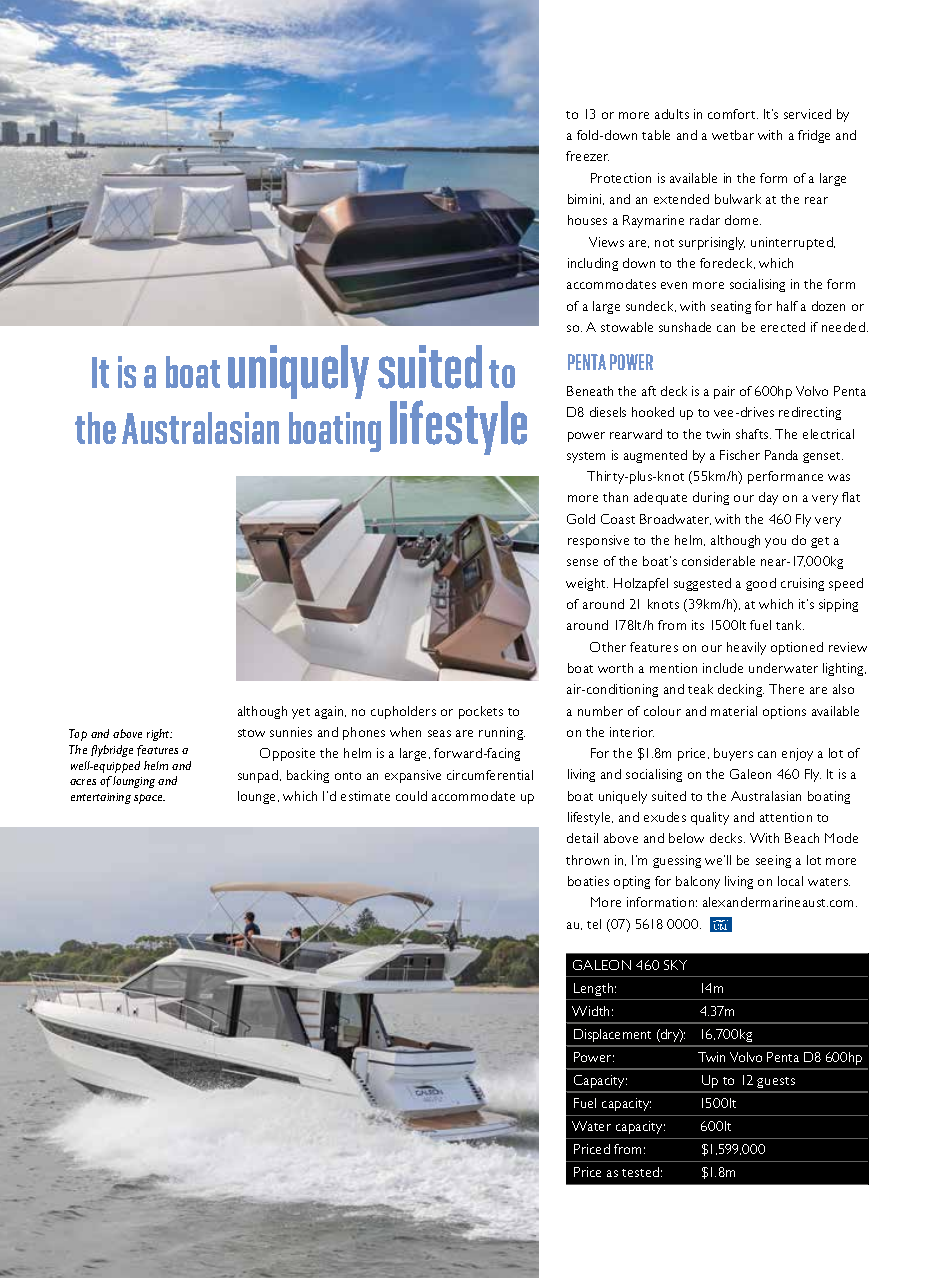 The image size is (952, 1278). Describe the element at coordinates (733, 114) in the screenshot. I see `comfort` at that location.
